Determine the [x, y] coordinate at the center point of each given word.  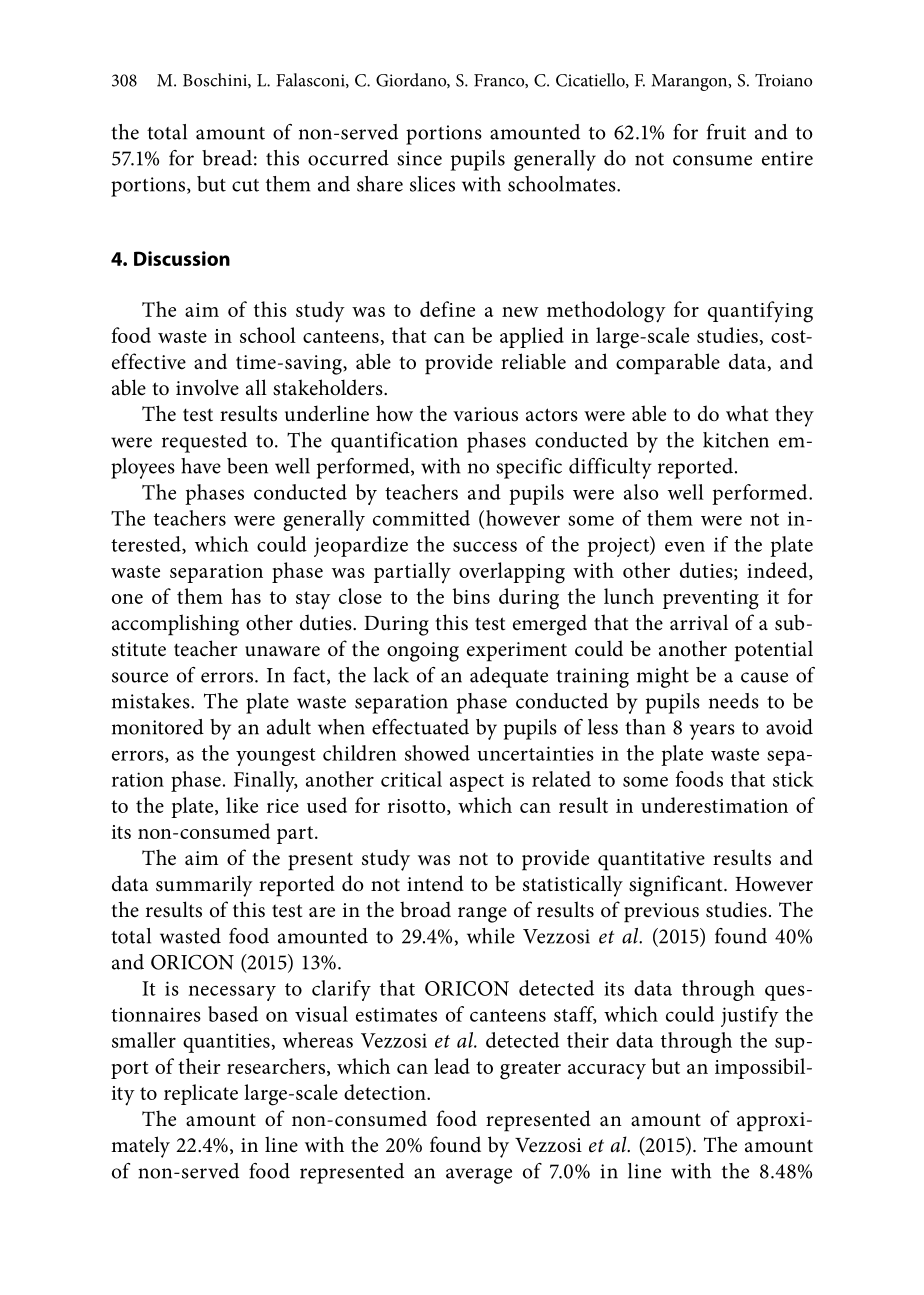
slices [432, 184]
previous [661, 913]
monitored [158, 727]
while [491, 936]
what [747, 413]
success [485, 546]
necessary [232, 993]
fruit [726, 132]
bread [227, 158]
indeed [778, 571]
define [447, 309]
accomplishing [175, 625]
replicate [201, 1094]
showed [437, 753]
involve [207, 387]
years [712, 732]
